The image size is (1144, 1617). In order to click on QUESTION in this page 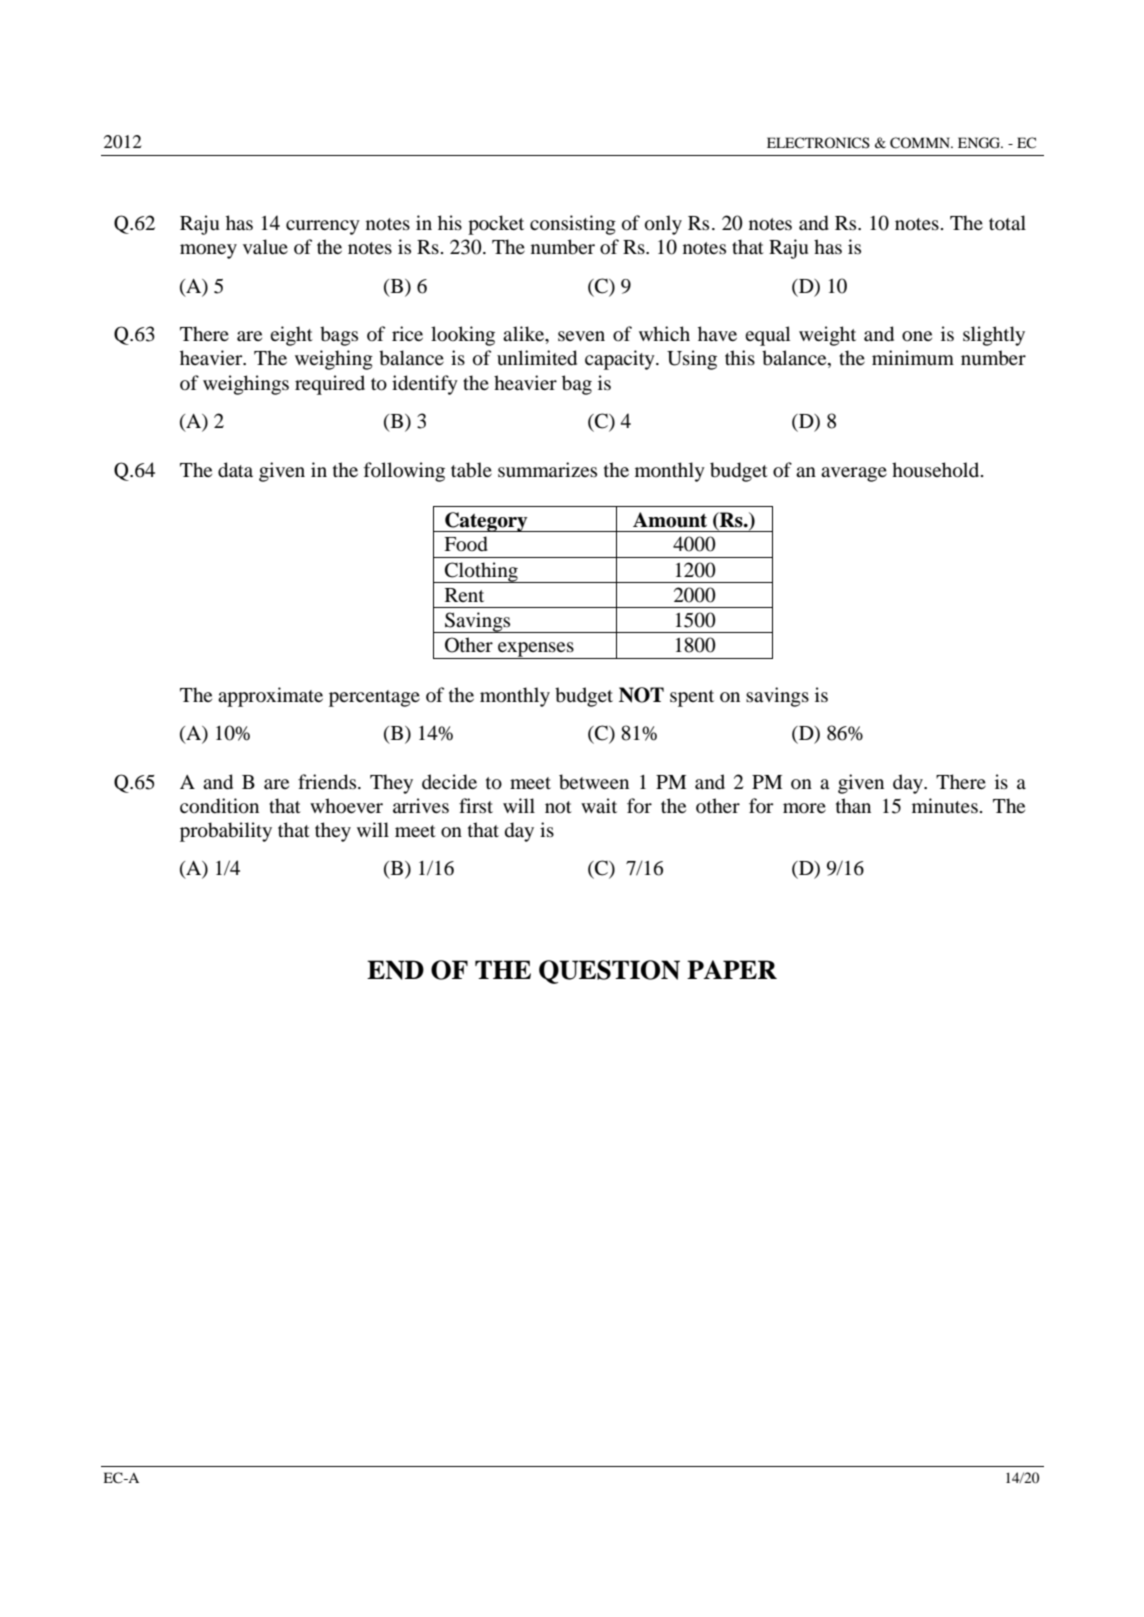, I will do `click(609, 972)`.
